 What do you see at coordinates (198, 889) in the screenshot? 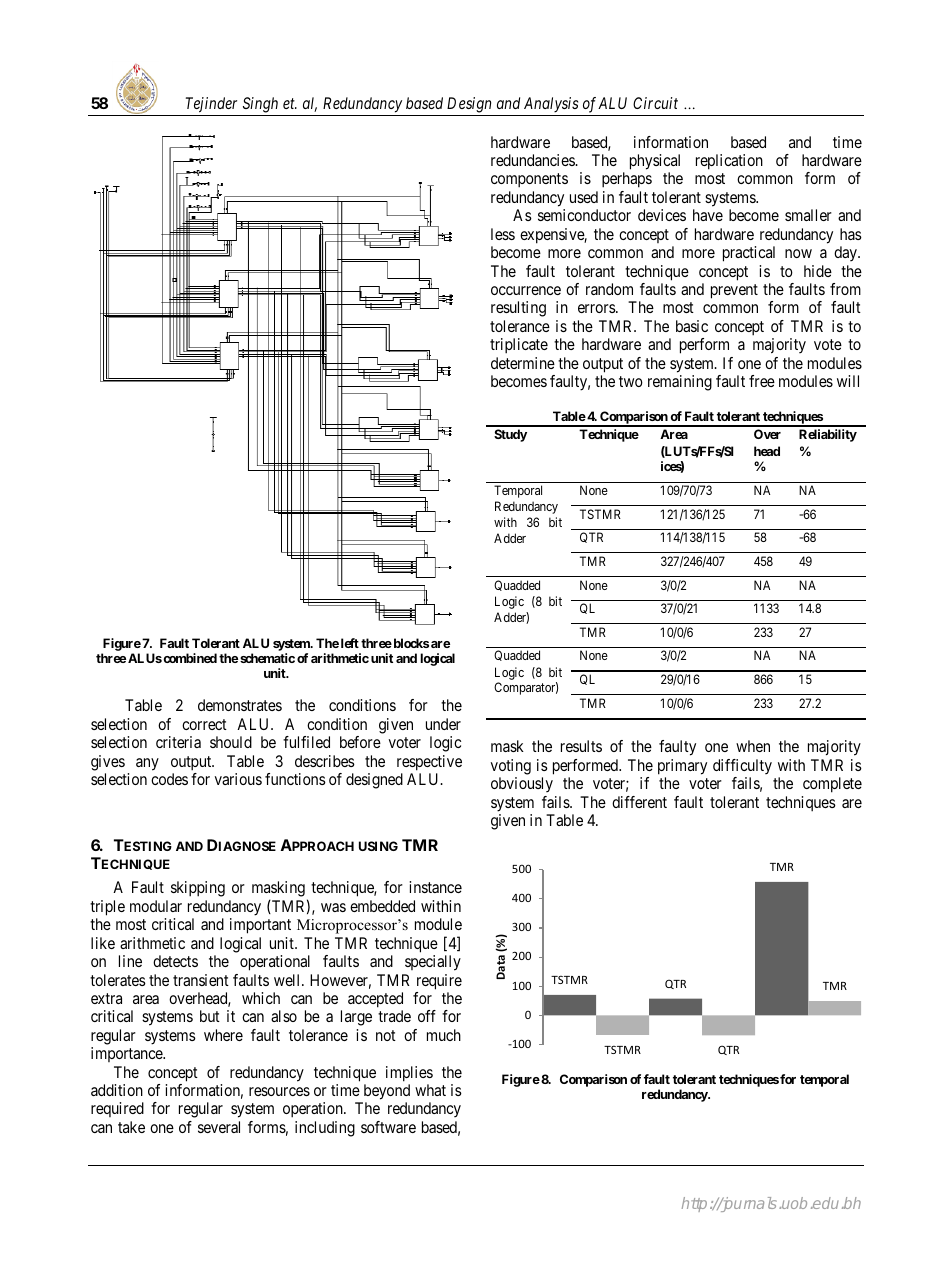
I see `skipping` at bounding box center [198, 889].
